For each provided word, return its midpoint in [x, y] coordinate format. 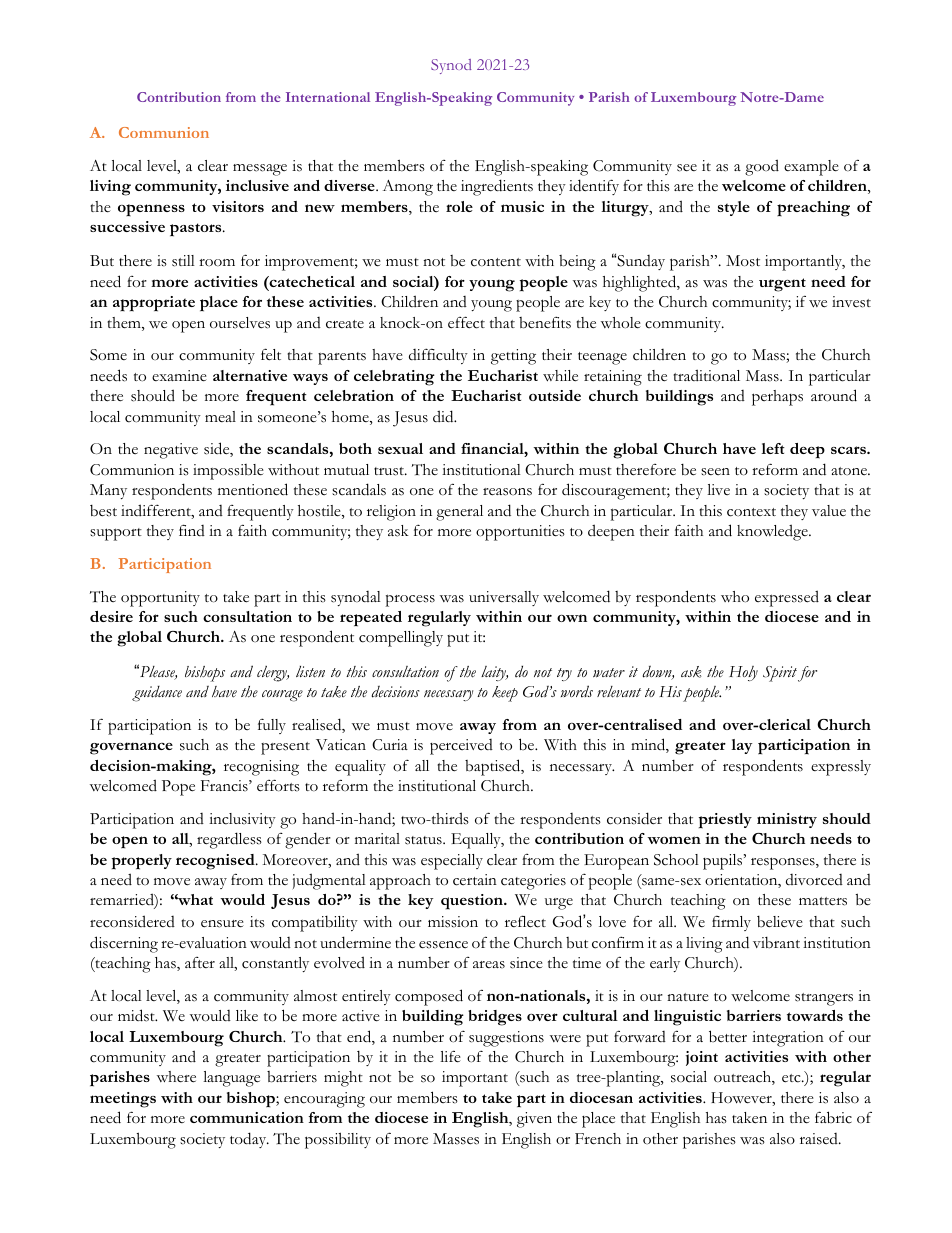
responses [784, 863]
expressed [787, 598]
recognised [216, 862]
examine [179, 376]
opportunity [160, 599]
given [534, 1120]
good [762, 167]
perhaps [777, 398]
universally [504, 598]
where [176, 1077]
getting [513, 357]
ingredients [497, 187]
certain [475, 880]
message [260, 170]
